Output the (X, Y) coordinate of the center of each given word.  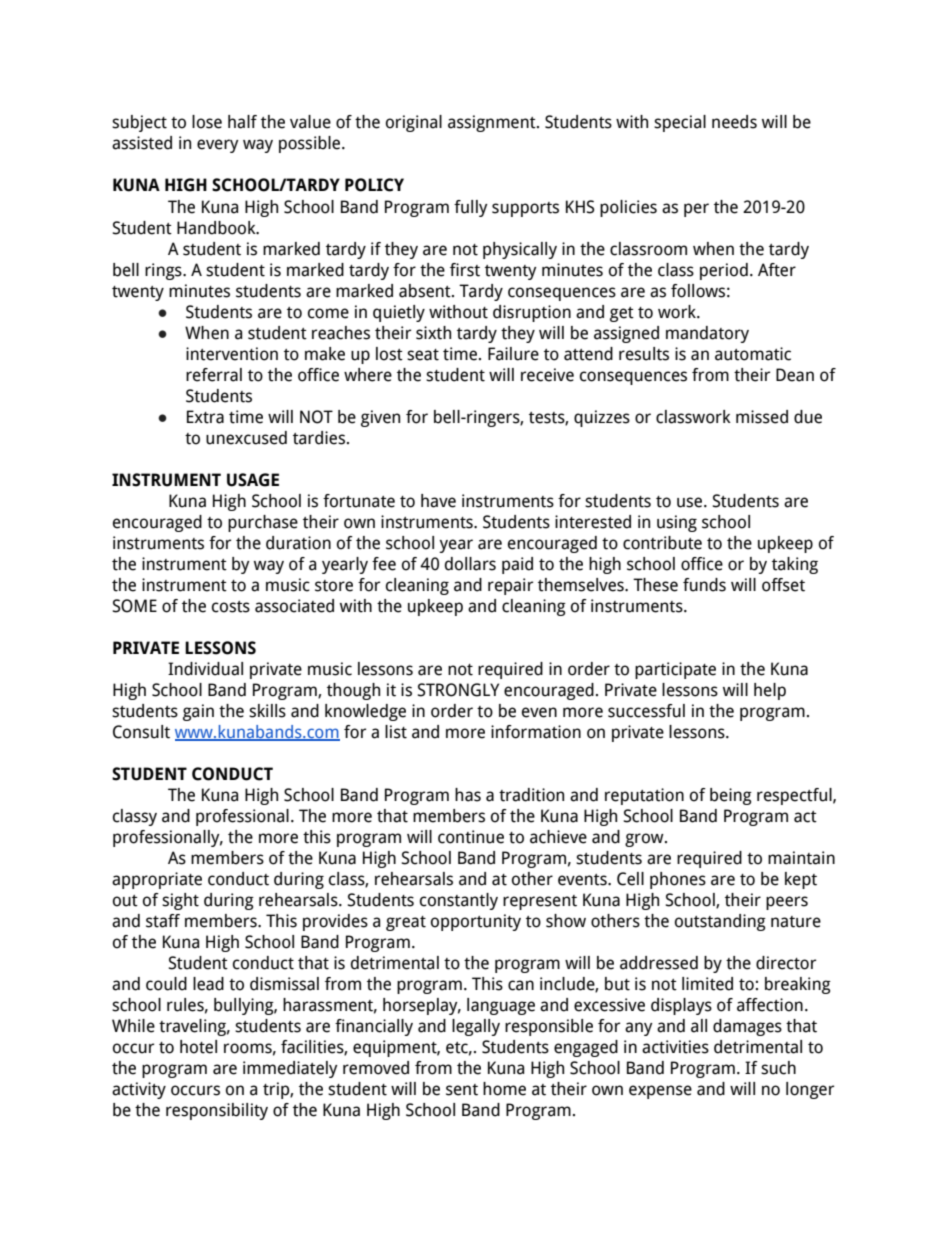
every (218, 146)
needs (734, 122)
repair (510, 586)
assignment (493, 123)
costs (231, 607)
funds (704, 585)
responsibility (217, 1111)
